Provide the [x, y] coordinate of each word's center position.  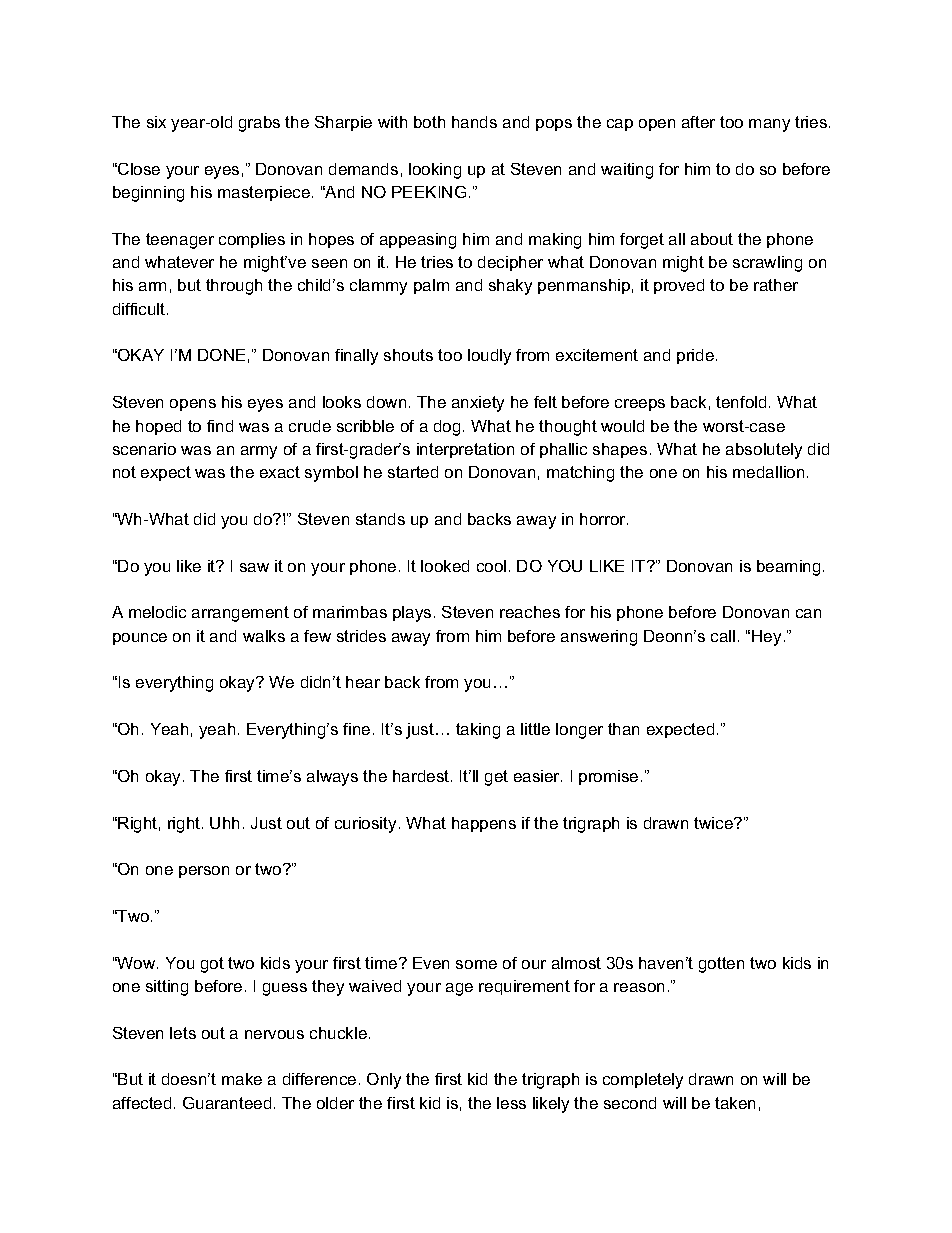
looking [435, 171]
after [698, 122]
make [242, 1079]
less [511, 1103]
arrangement [240, 614]
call [723, 636]
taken [735, 1103]
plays [412, 614]
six [156, 122]
